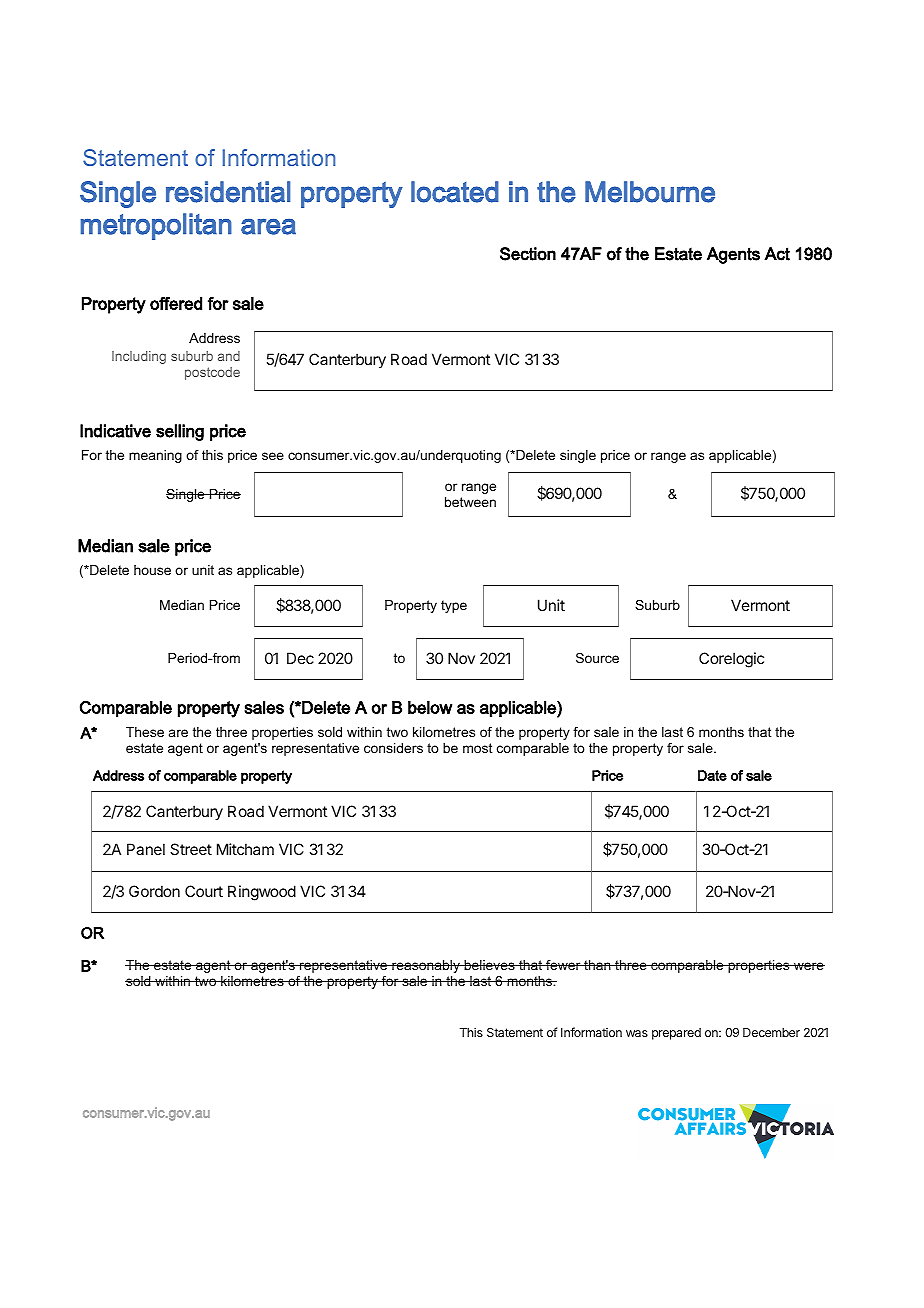  What do you see at coordinates (478, 748) in the screenshot?
I see `most` at bounding box center [478, 748].
